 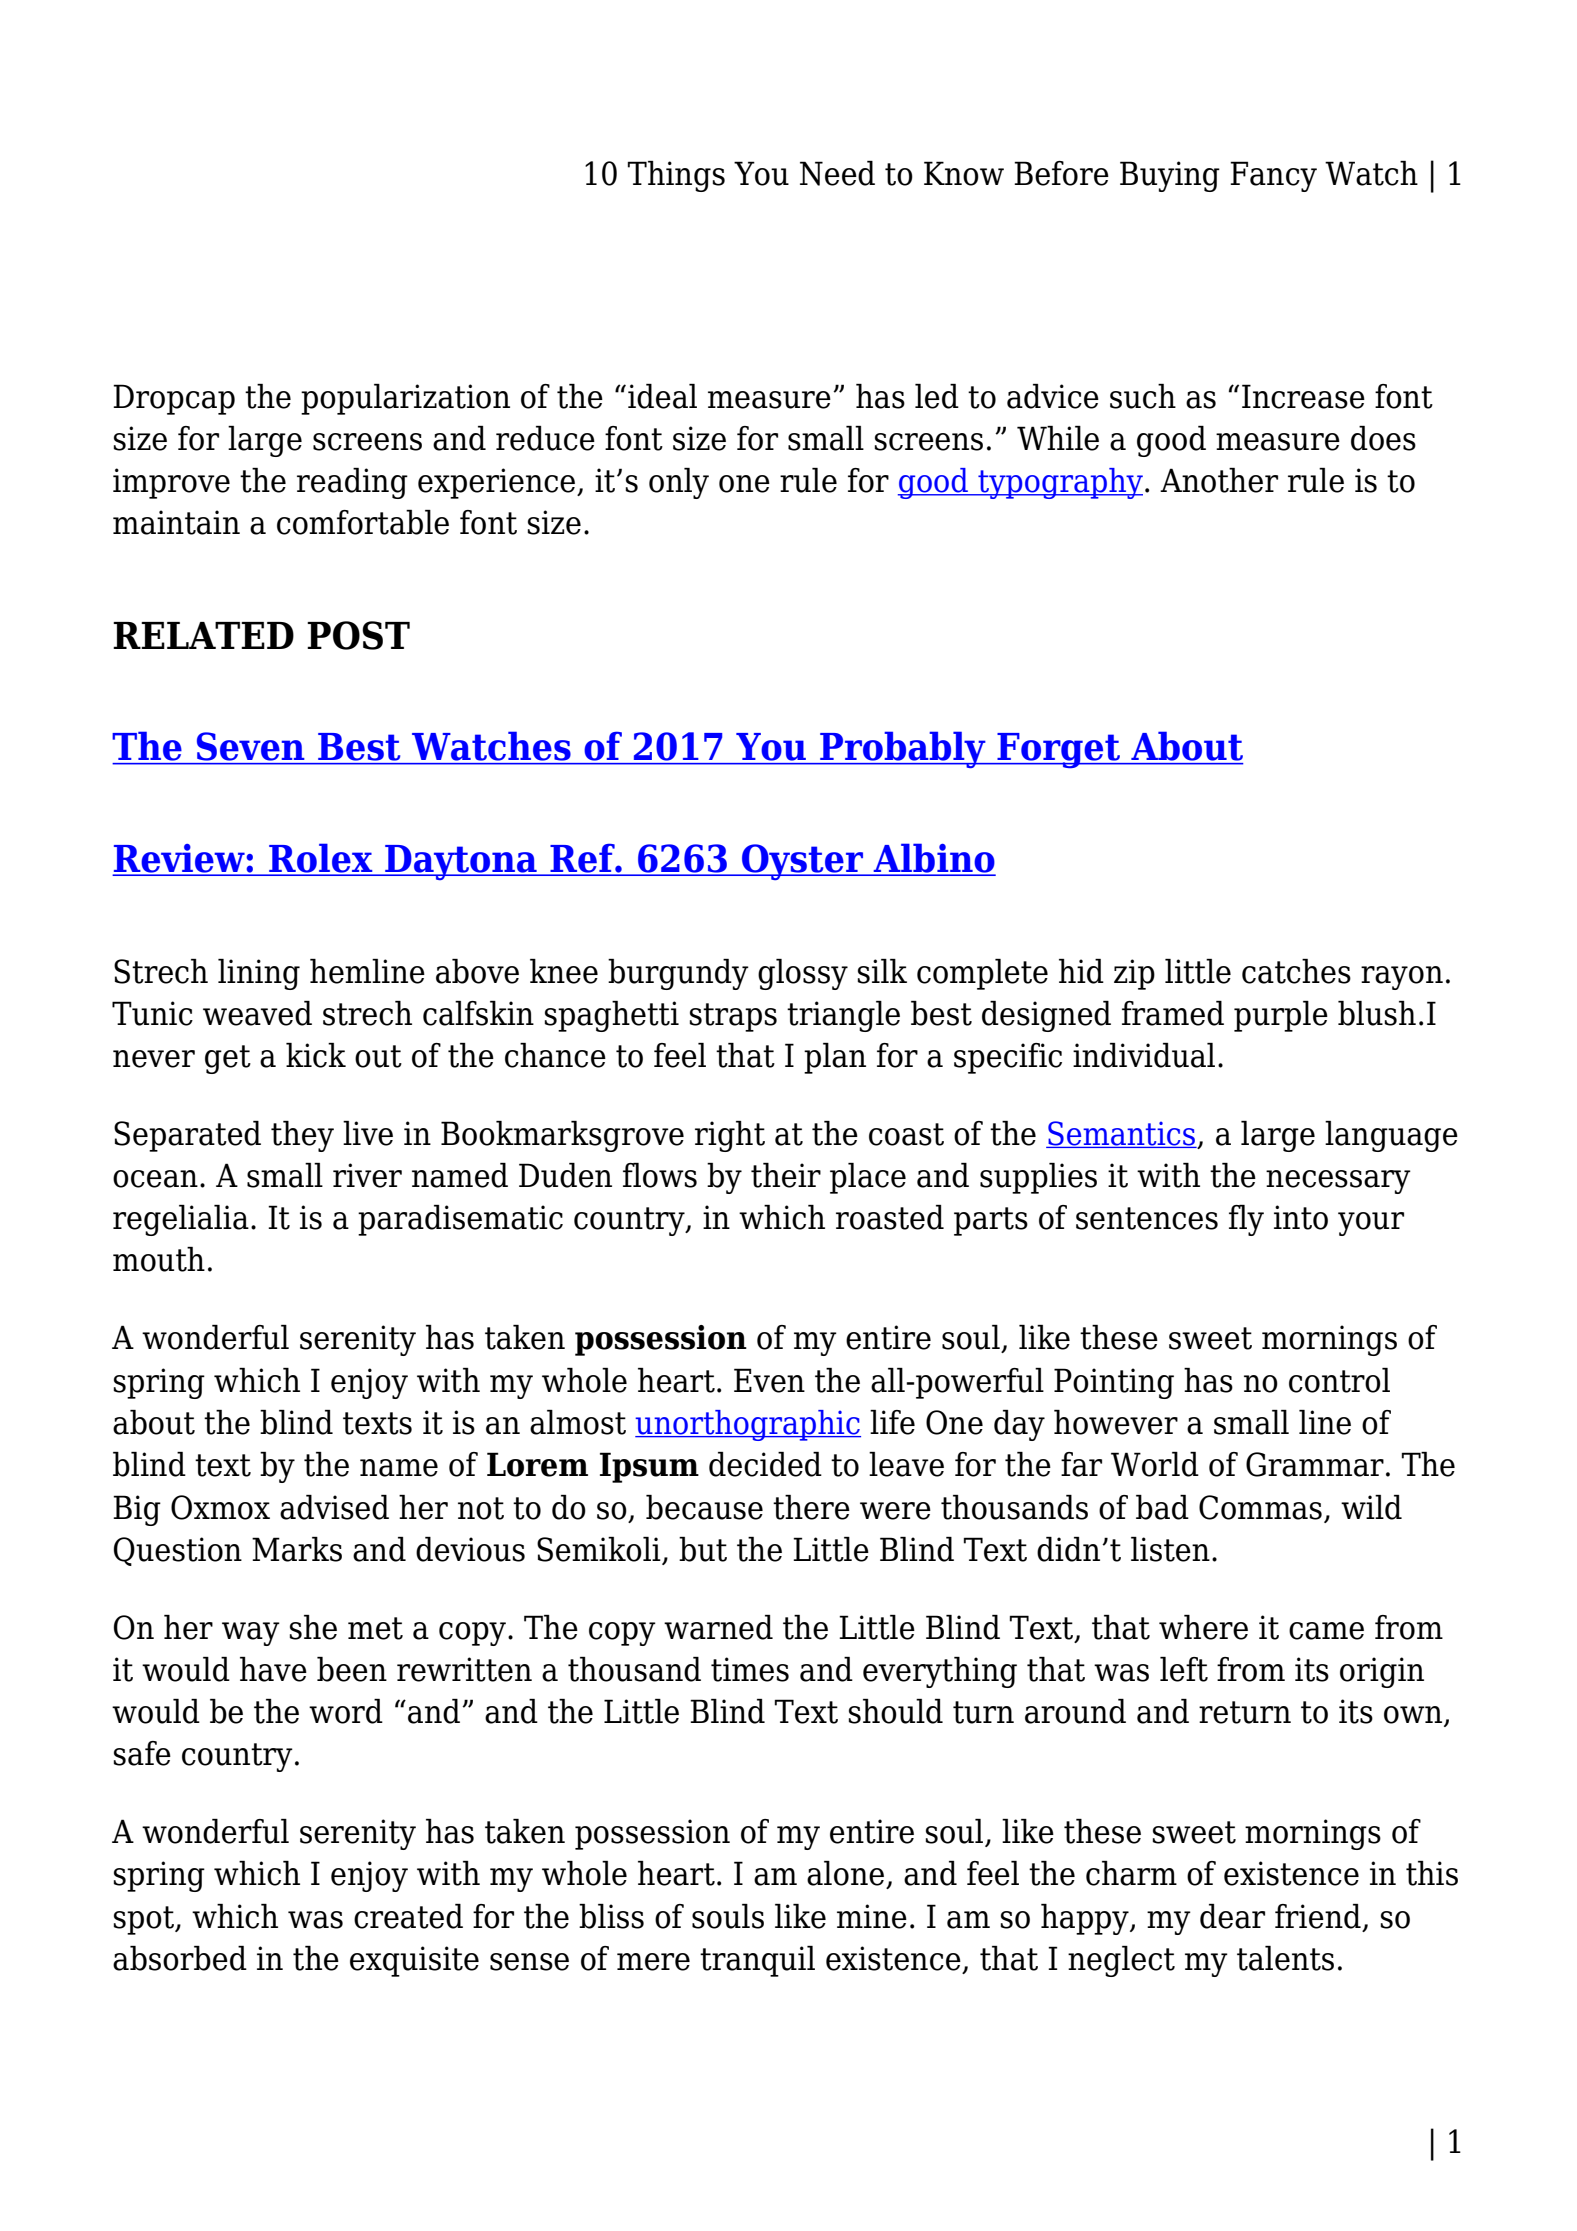 I want to click on life, so click(x=892, y=1422).
